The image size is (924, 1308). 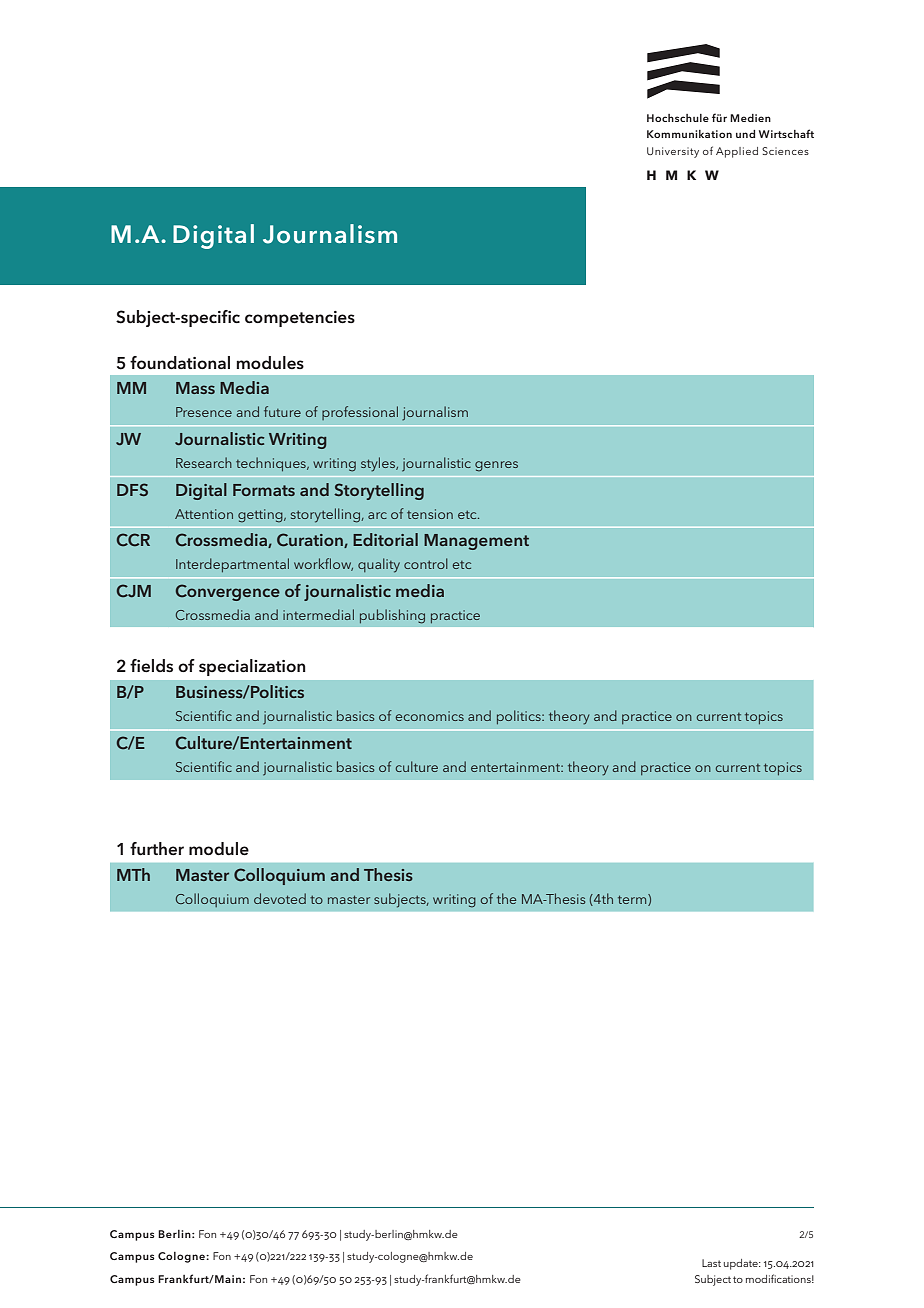 I want to click on specialization, so click(x=252, y=667).
